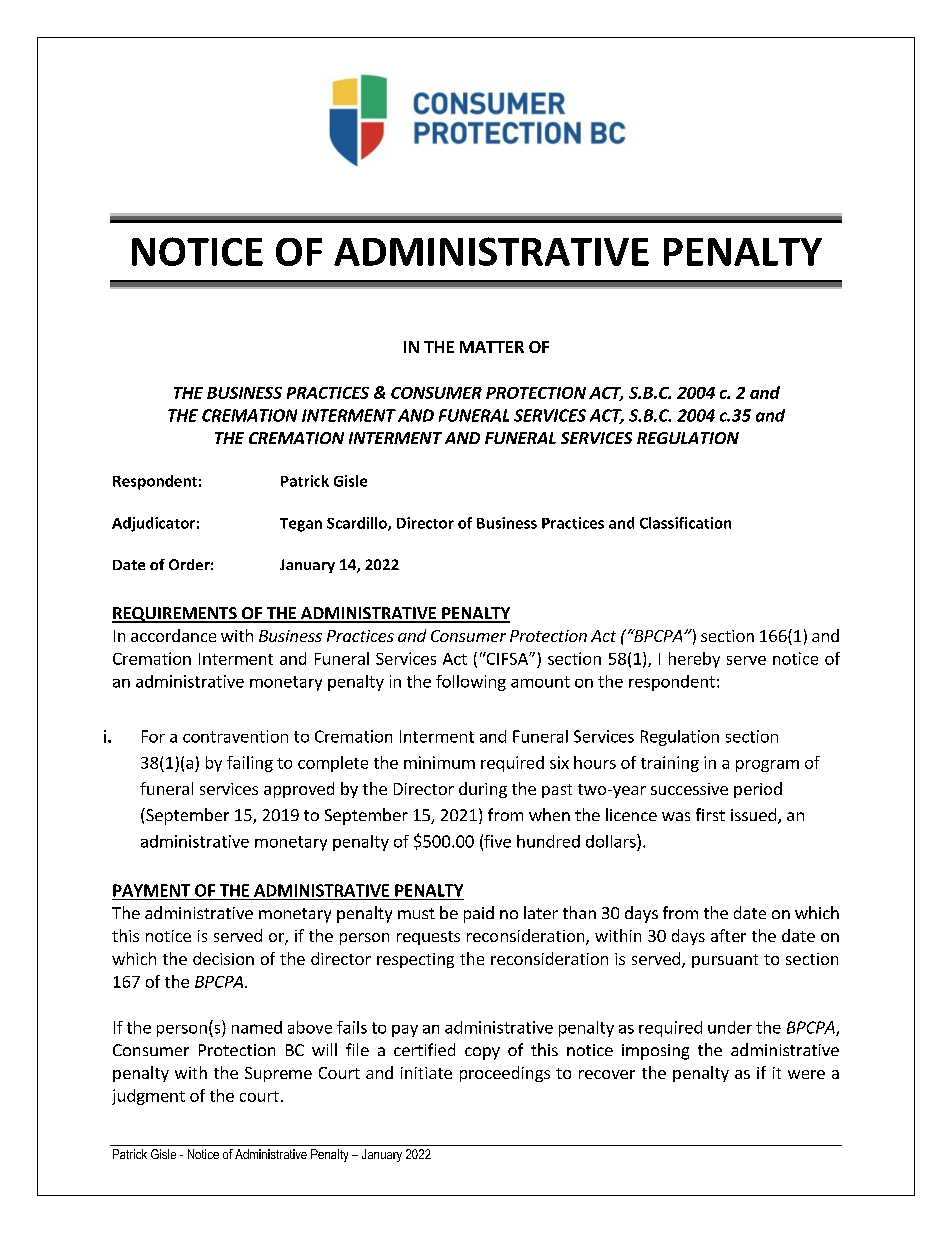 This image has width=952, height=1233. What do you see at coordinates (471, 683) in the image?
I see `following` at bounding box center [471, 683].
